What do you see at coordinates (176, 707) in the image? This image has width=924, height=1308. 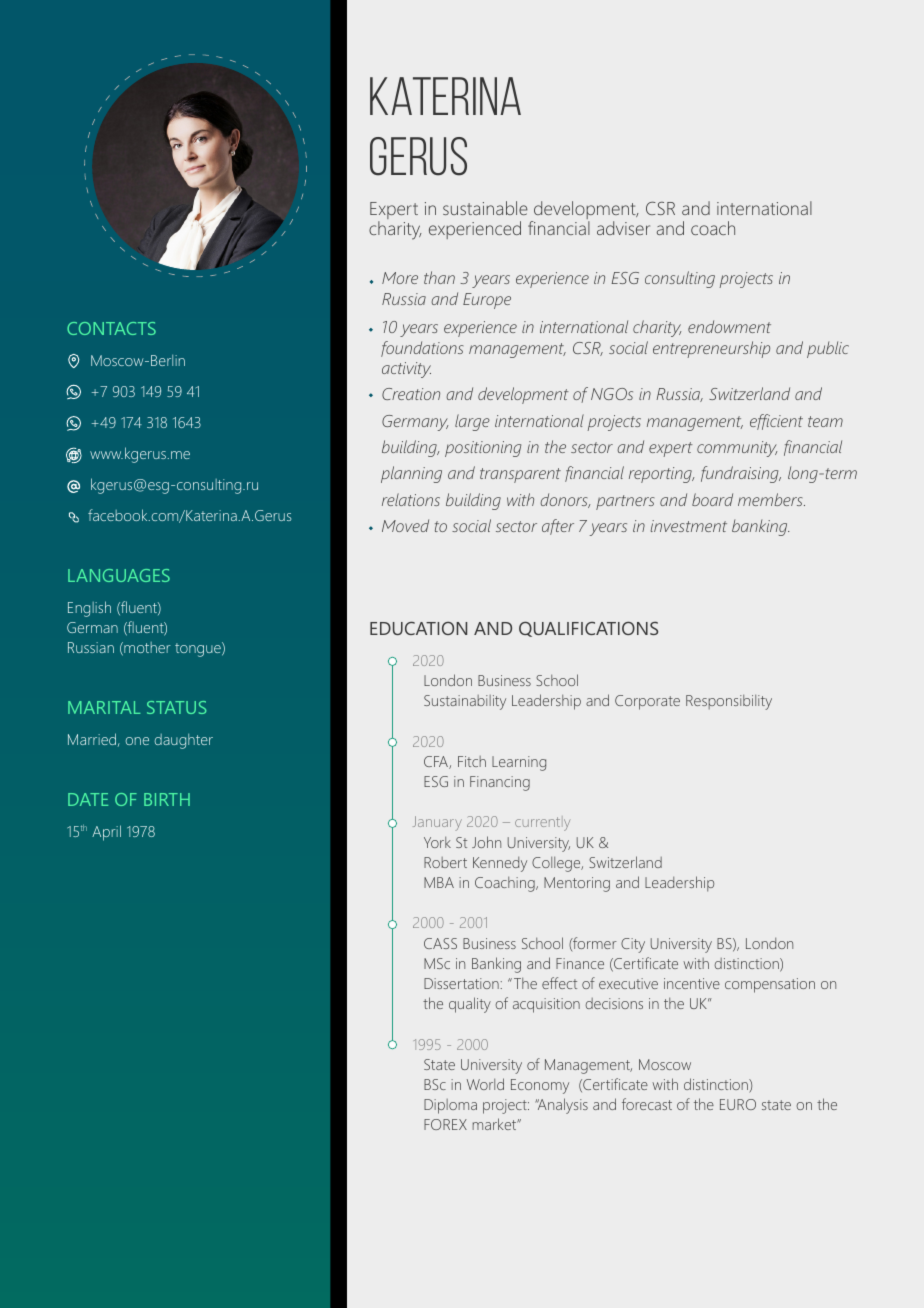 I see `STATUS` at bounding box center [176, 707].
